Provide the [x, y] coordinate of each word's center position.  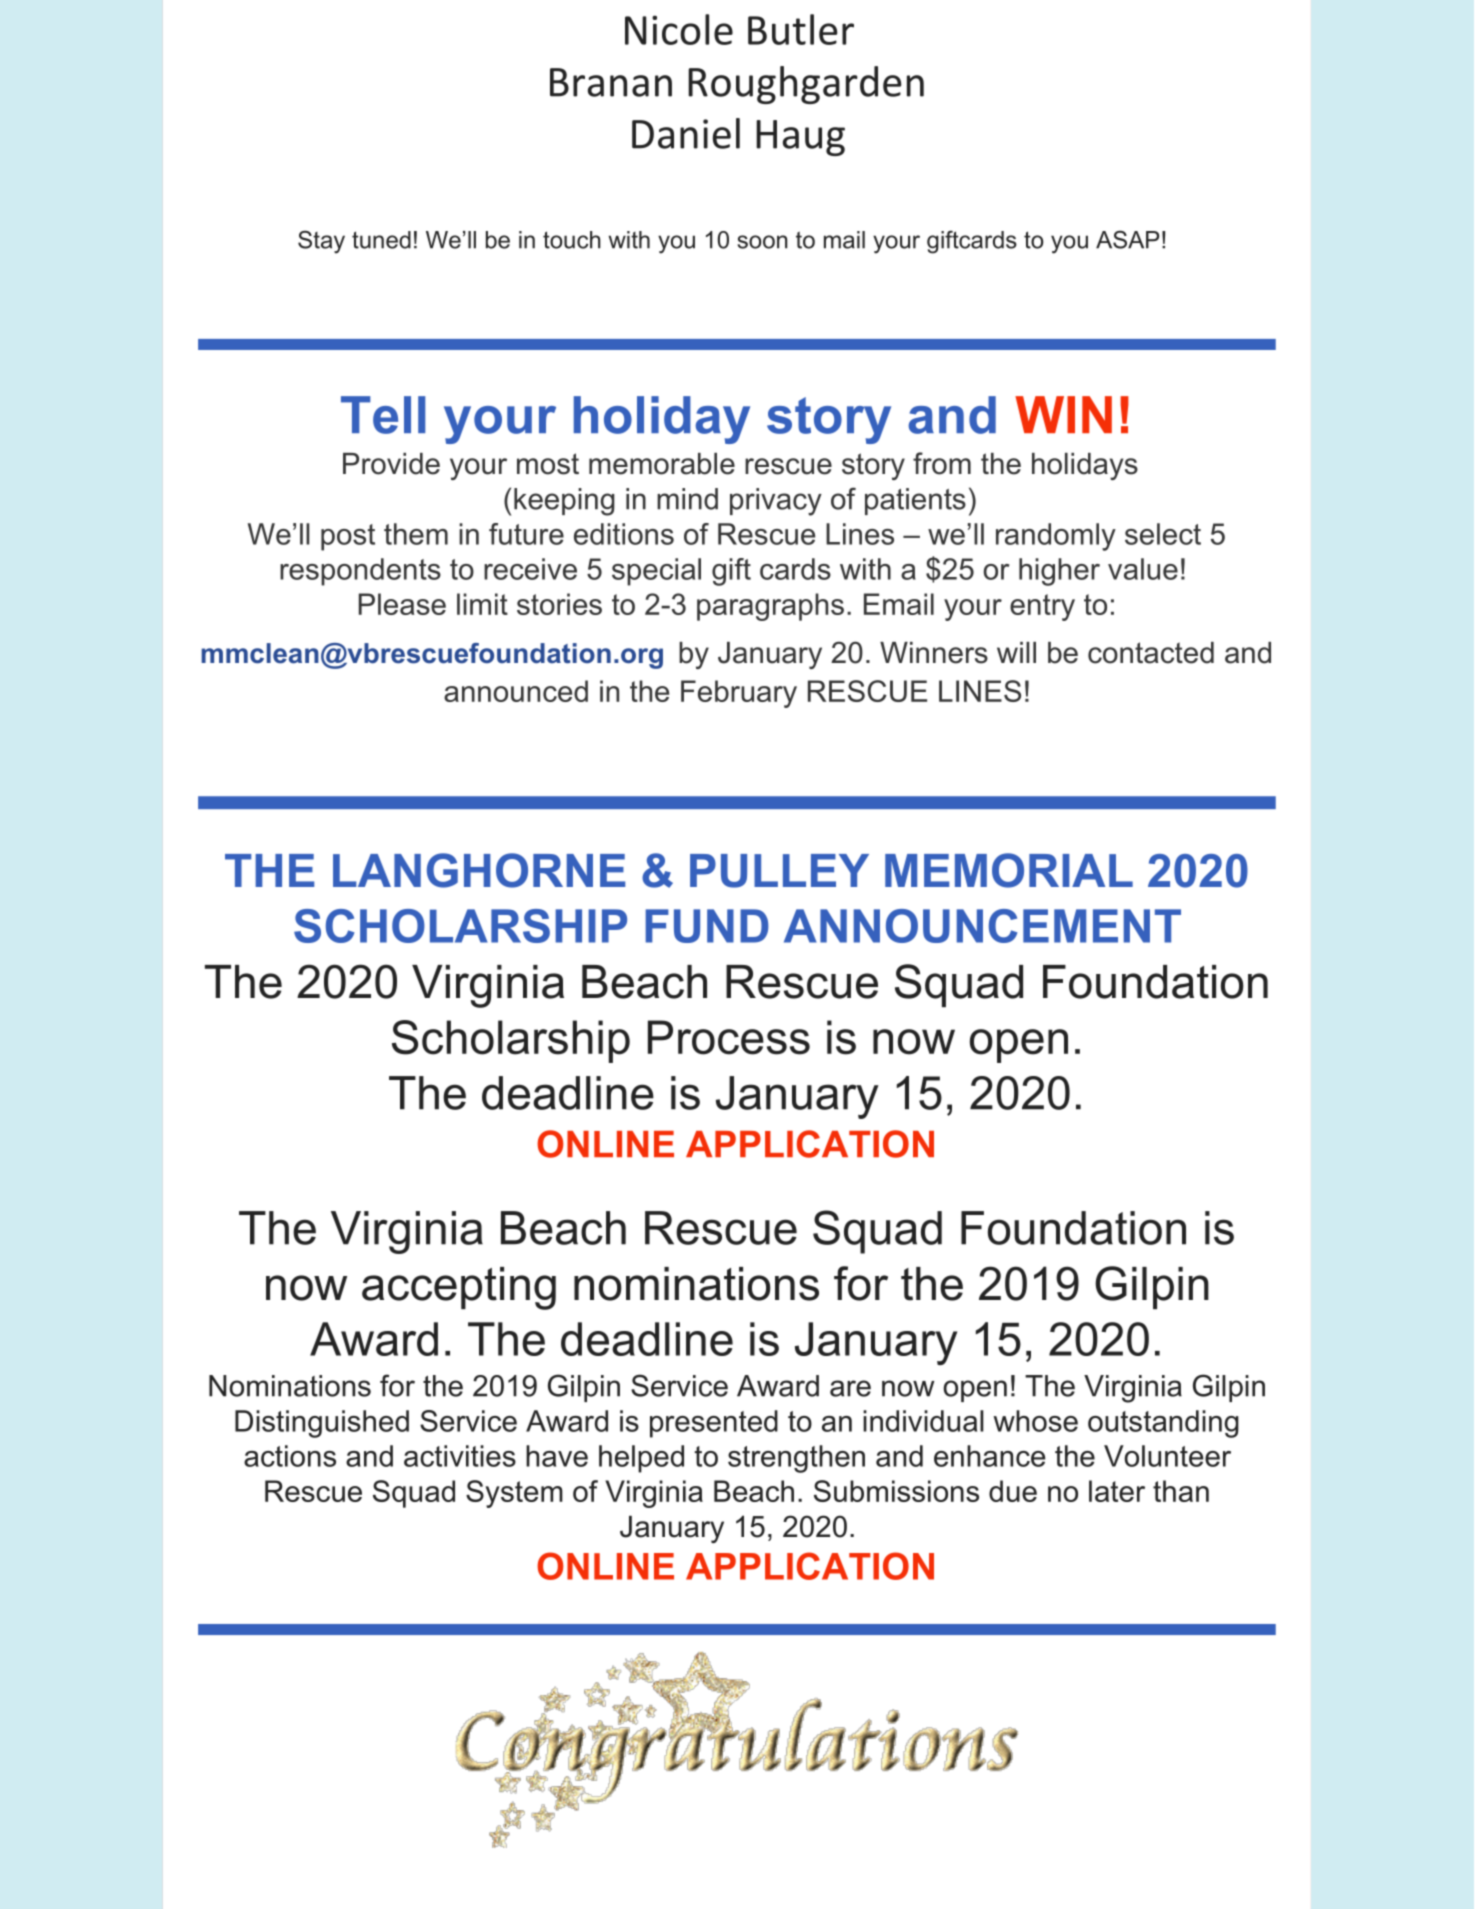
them [416, 534]
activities [460, 1456]
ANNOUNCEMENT [982, 926]
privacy [776, 502]
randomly [1056, 537]
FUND [707, 926]
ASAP [1127, 239]
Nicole [679, 29]
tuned [381, 240]
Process [729, 1037]
